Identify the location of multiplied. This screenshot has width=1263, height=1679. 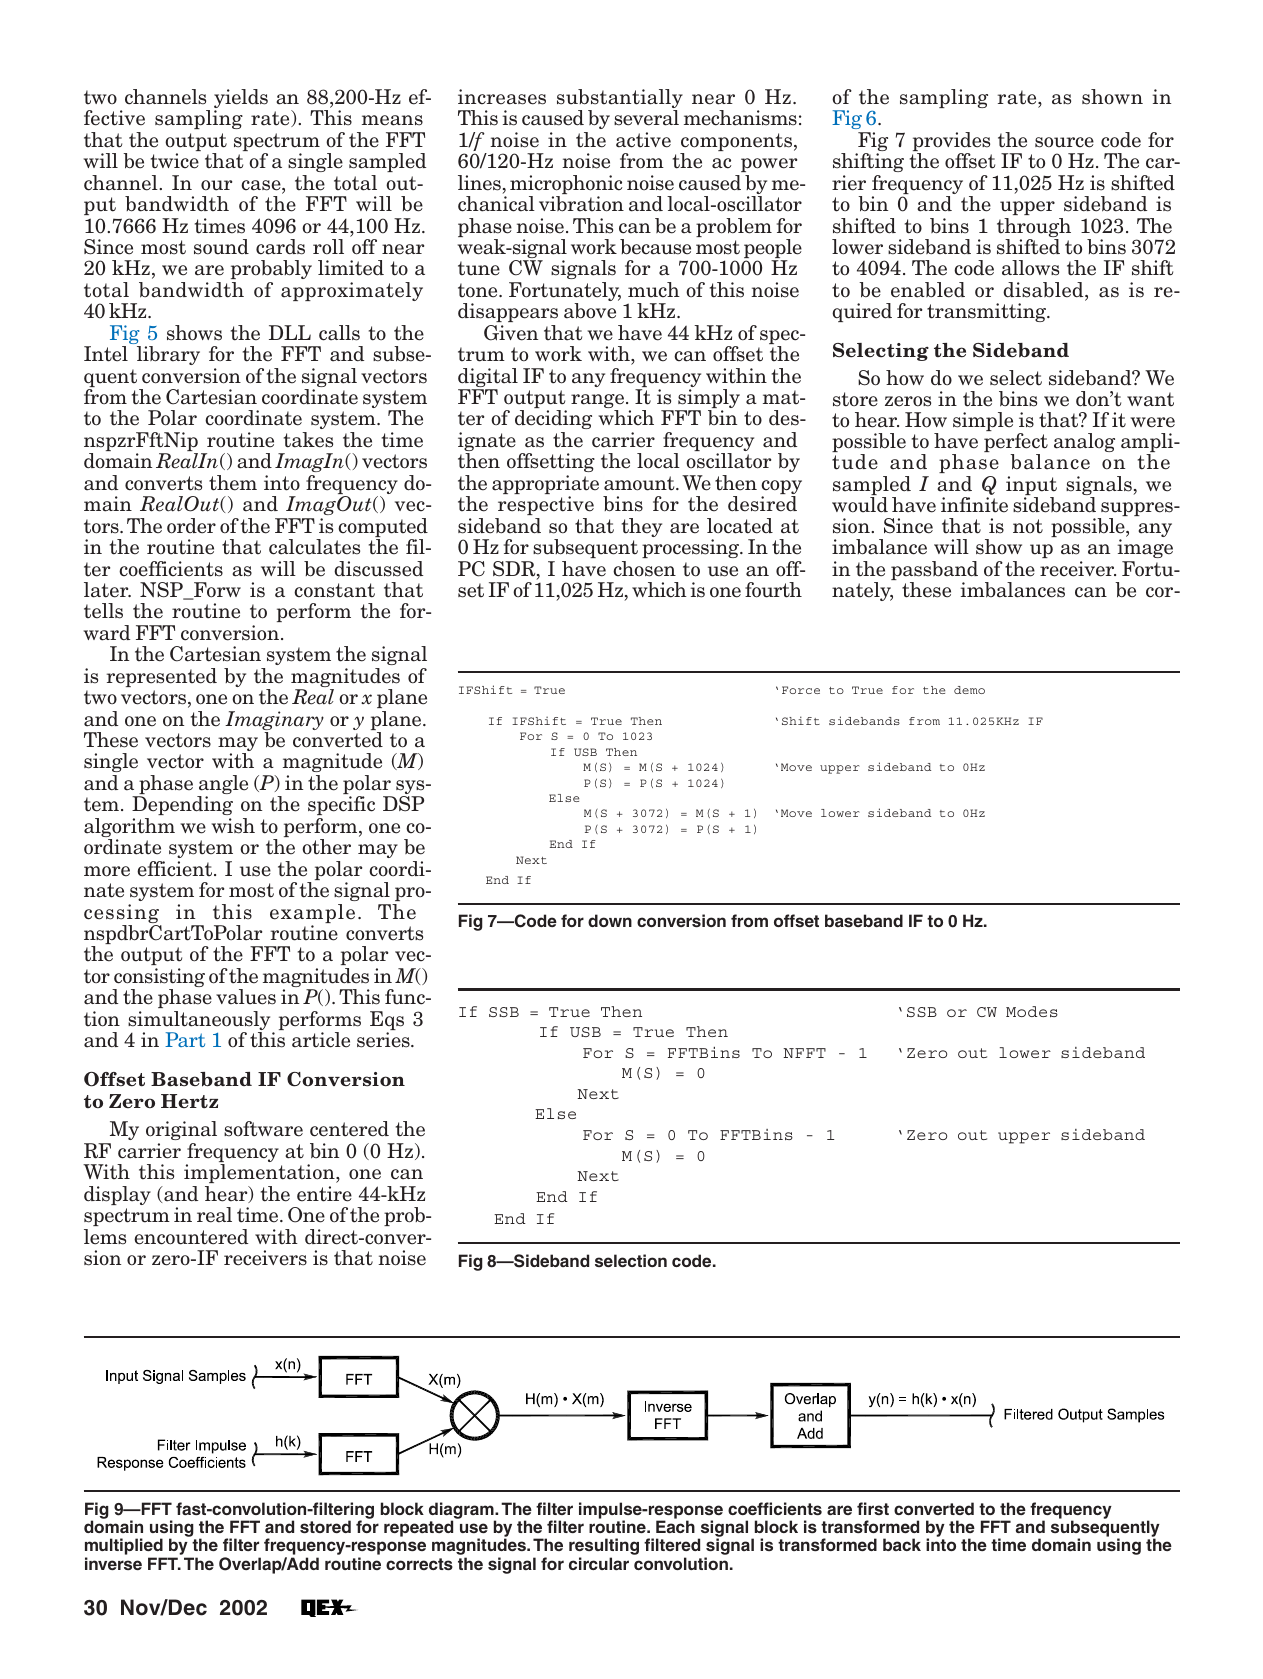
(125, 1548).
